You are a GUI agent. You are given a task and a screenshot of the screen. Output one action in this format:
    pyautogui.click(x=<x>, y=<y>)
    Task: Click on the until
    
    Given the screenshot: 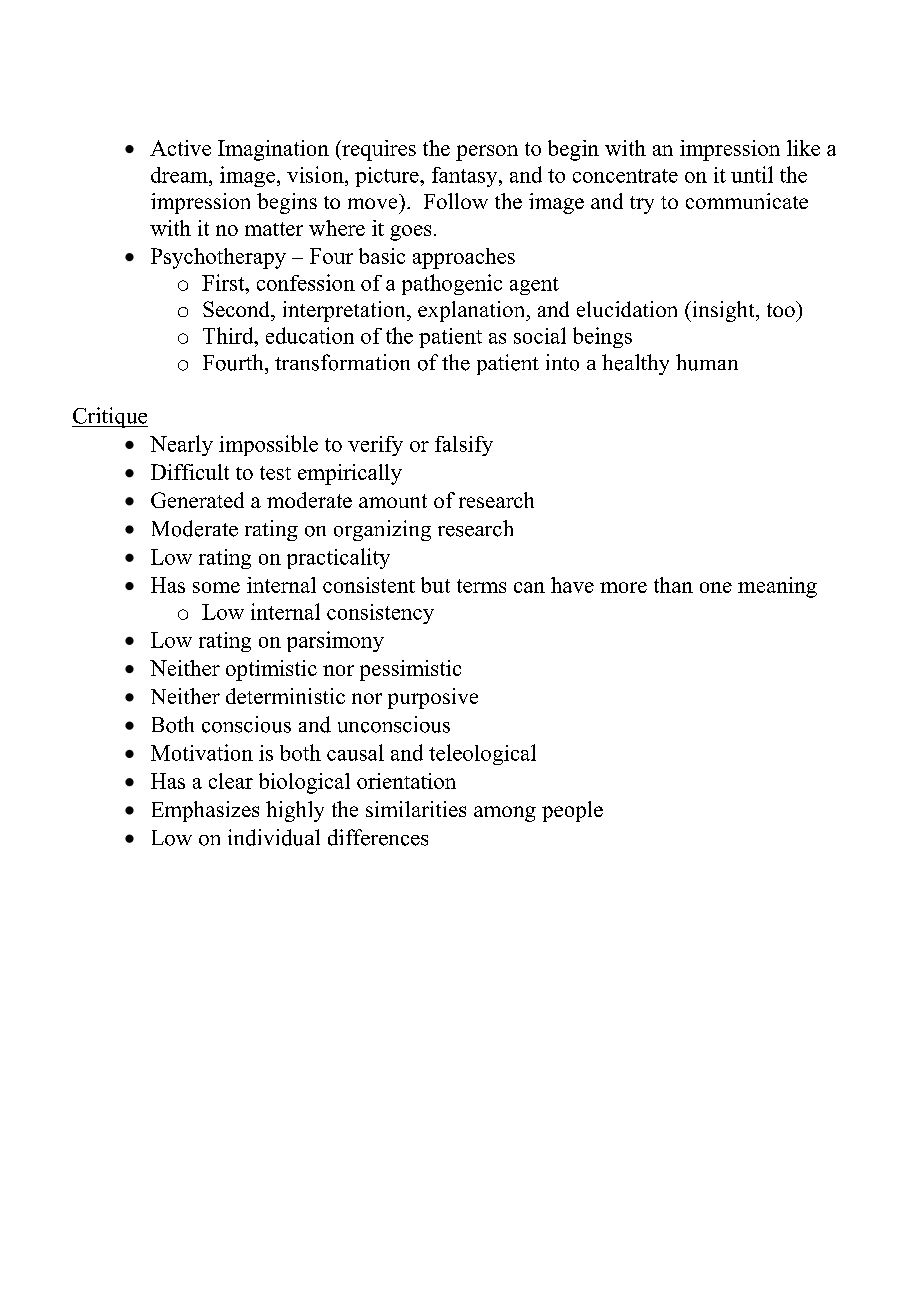 What is the action you would take?
    pyautogui.click(x=752, y=174)
